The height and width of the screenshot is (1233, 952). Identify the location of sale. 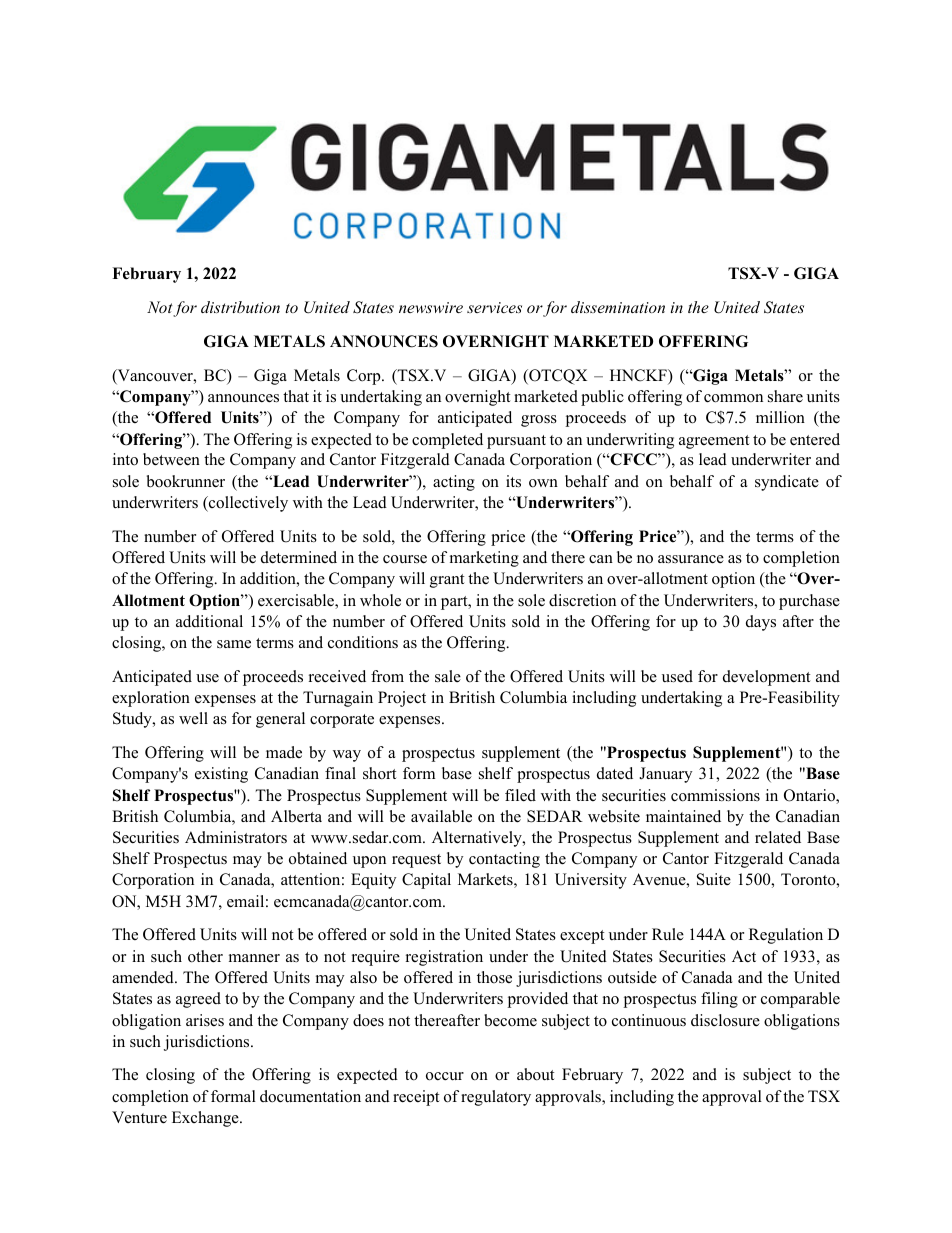
(448, 676).
